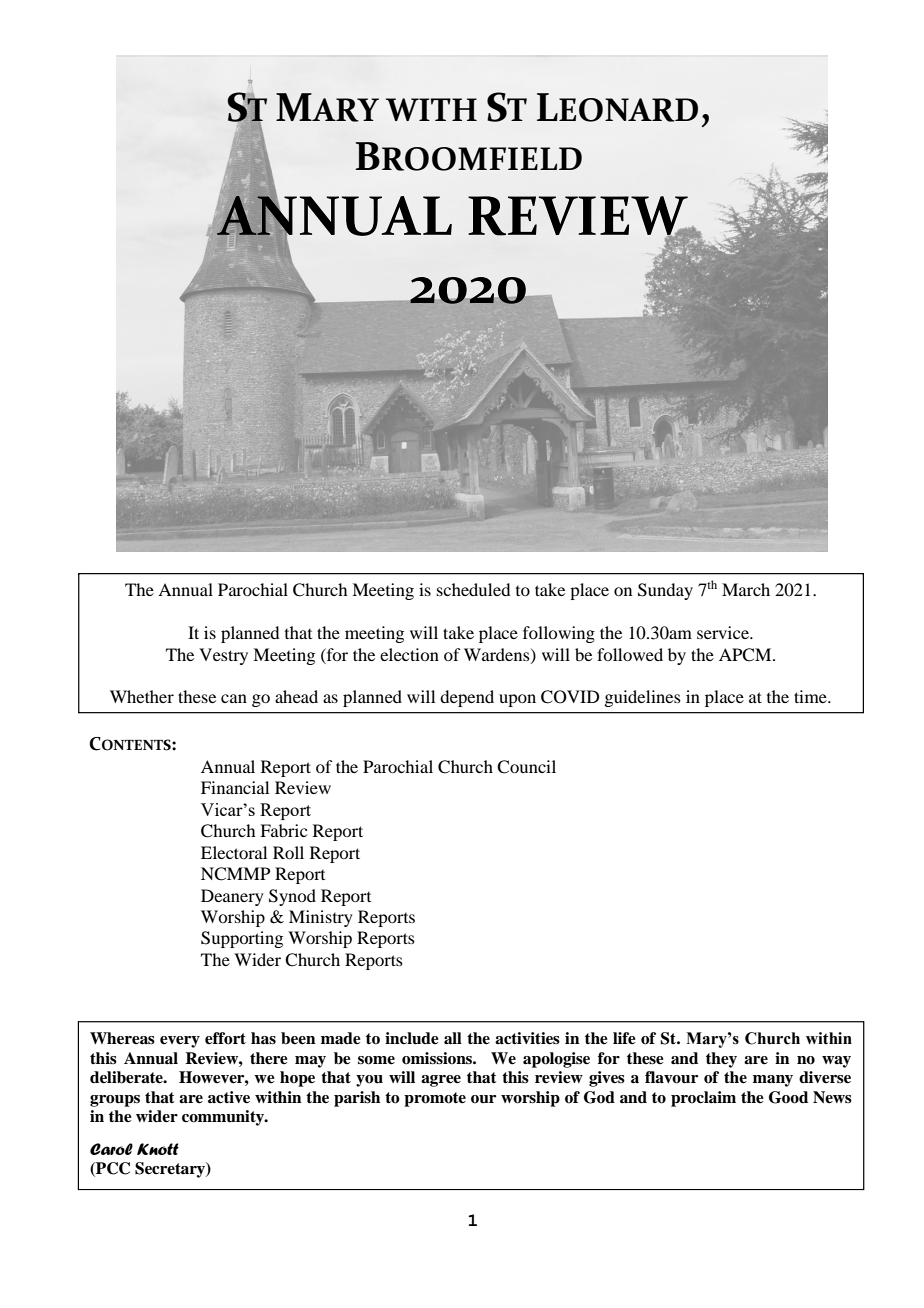  Describe the element at coordinates (224, 1118) in the image. I see `community` at that location.
